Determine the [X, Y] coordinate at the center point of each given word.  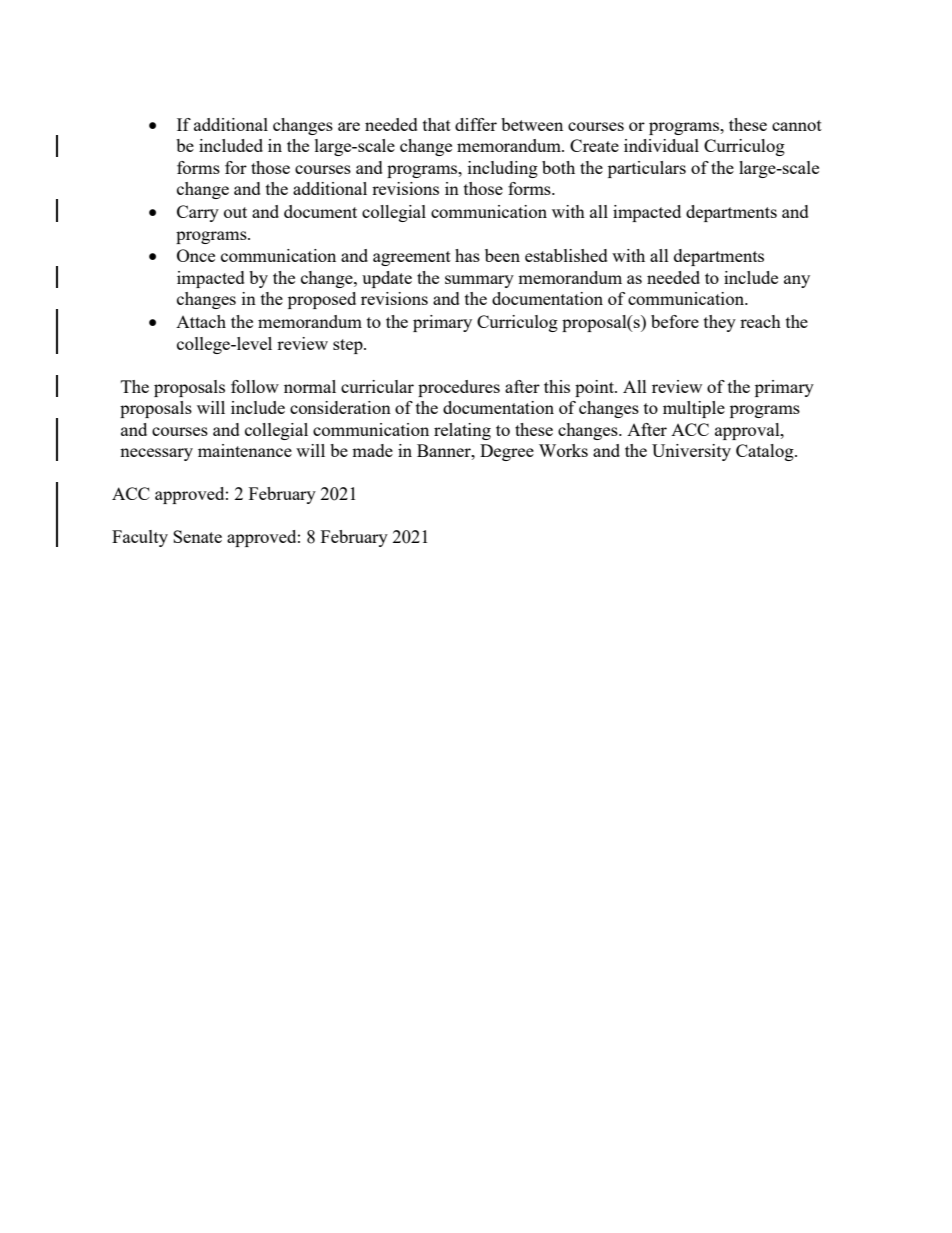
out [235, 212]
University [691, 452]
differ [476, 124]
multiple [694, 409]
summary [479, 281]
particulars [647, 169]
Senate [197, 536]
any [797, 281]
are [349, 126]
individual [661, 145]
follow [255, 386]
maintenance [245, 450]
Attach [201, 321]
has [467, 255]
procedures [459, 388]
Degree [507, 452]
